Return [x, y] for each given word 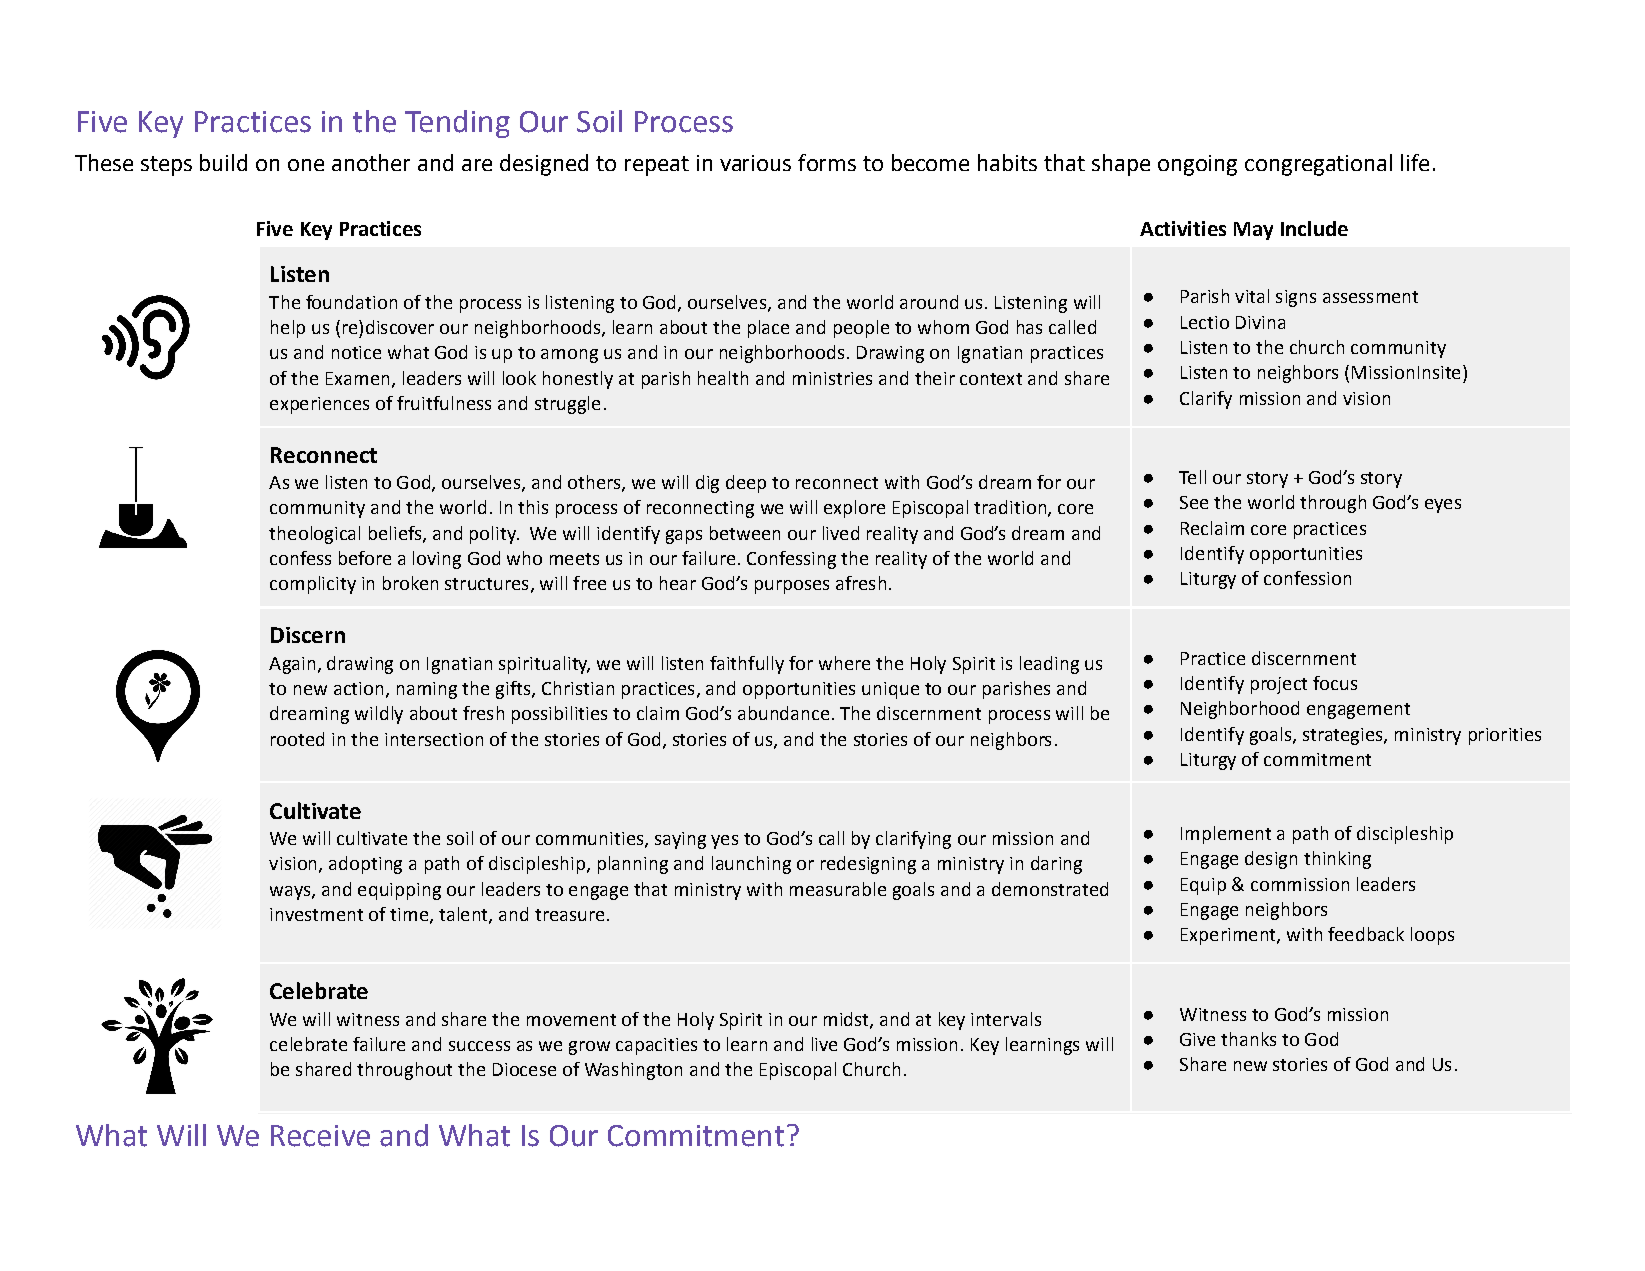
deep [746, 484]
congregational [1318, 165]
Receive [320, 1136]
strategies [1344, 736]
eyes [1443, 506]
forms [827, 162]
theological [314, 535]
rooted [297, 739]
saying [680, 840]
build [223, 162]
